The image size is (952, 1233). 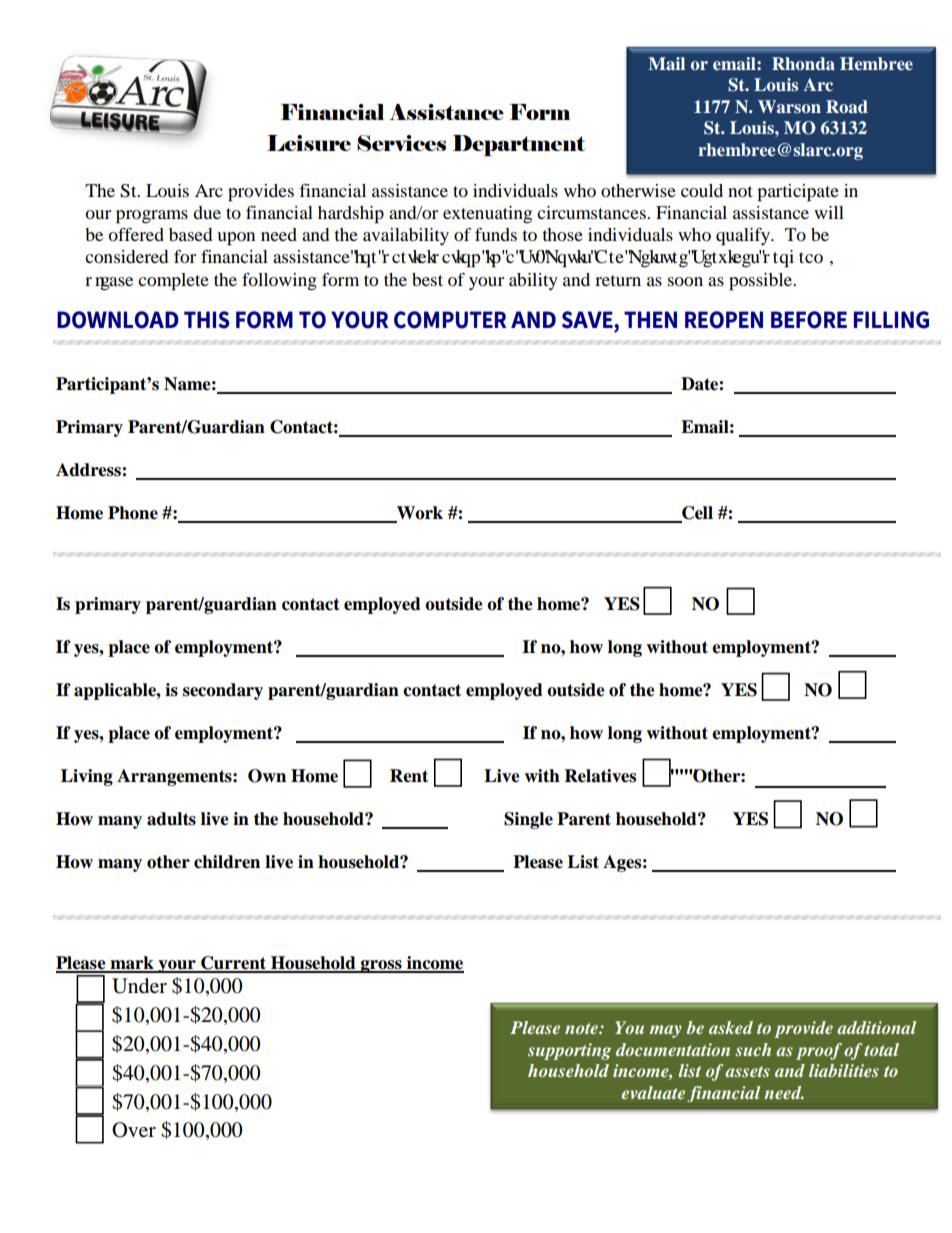 I want to click on Department, so click(x=519, y=145).
